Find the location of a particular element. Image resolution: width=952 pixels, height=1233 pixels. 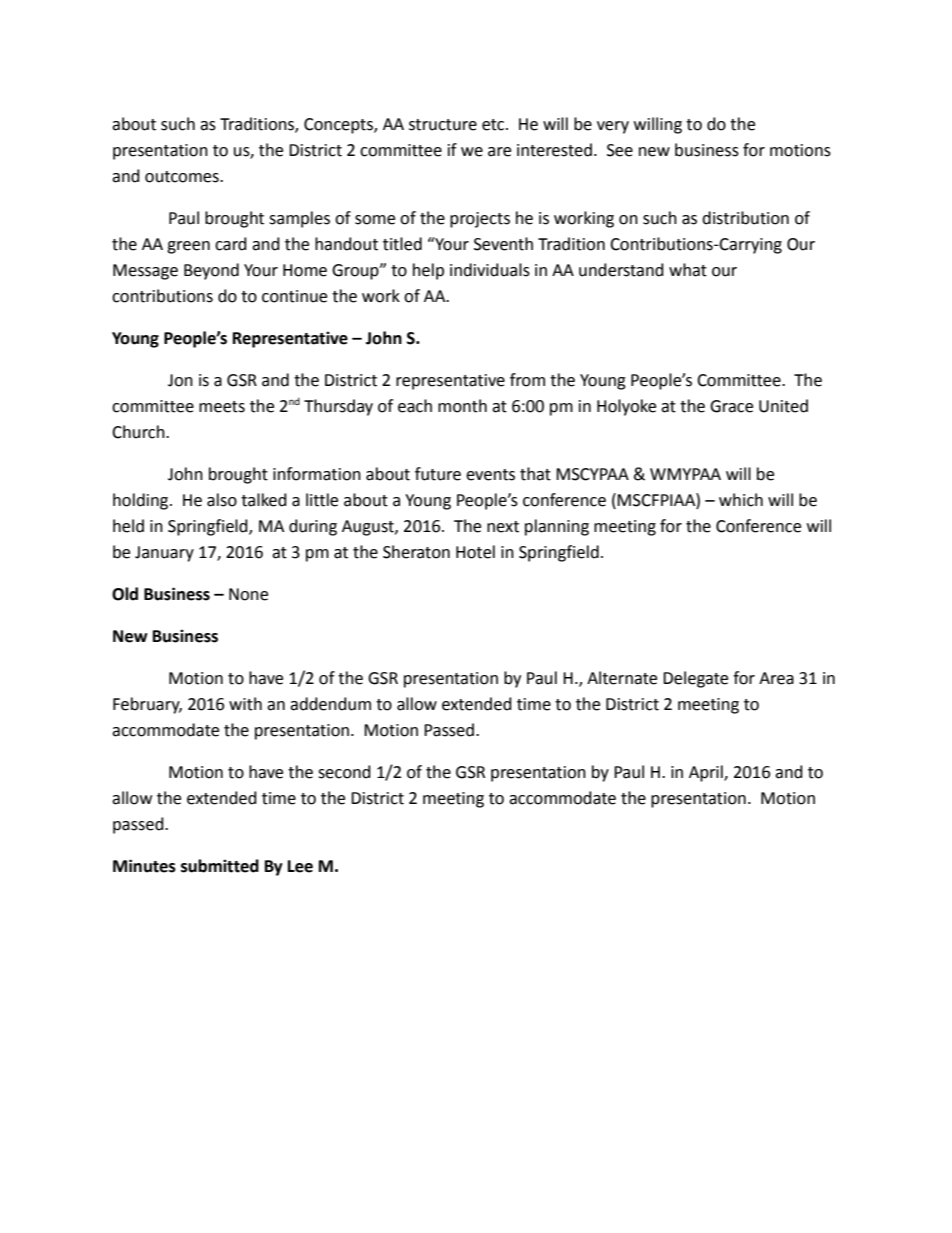

Lee is located at coordinates (300, 866).
